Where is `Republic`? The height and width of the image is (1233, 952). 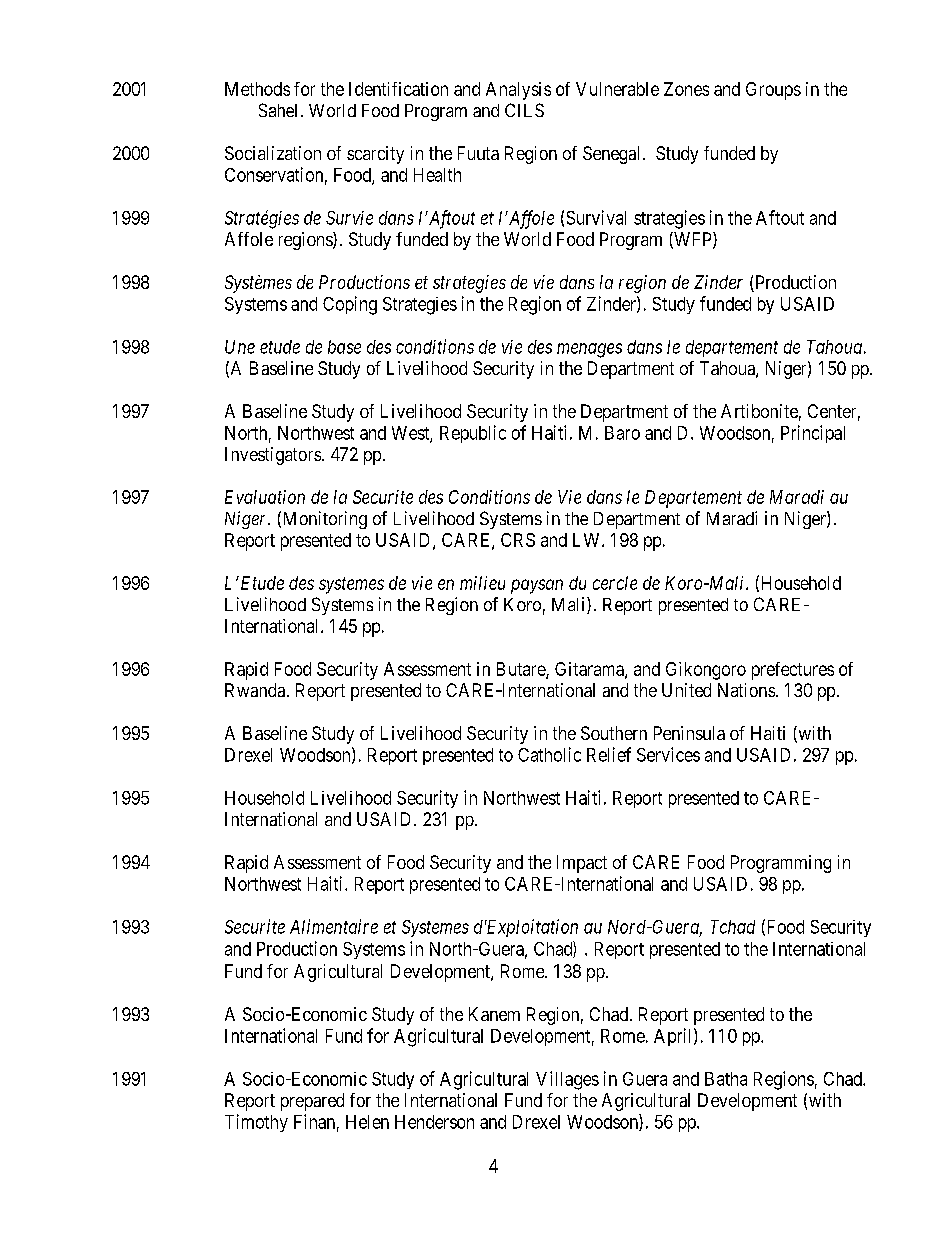 Republic is located at coordinates (473, 434).
